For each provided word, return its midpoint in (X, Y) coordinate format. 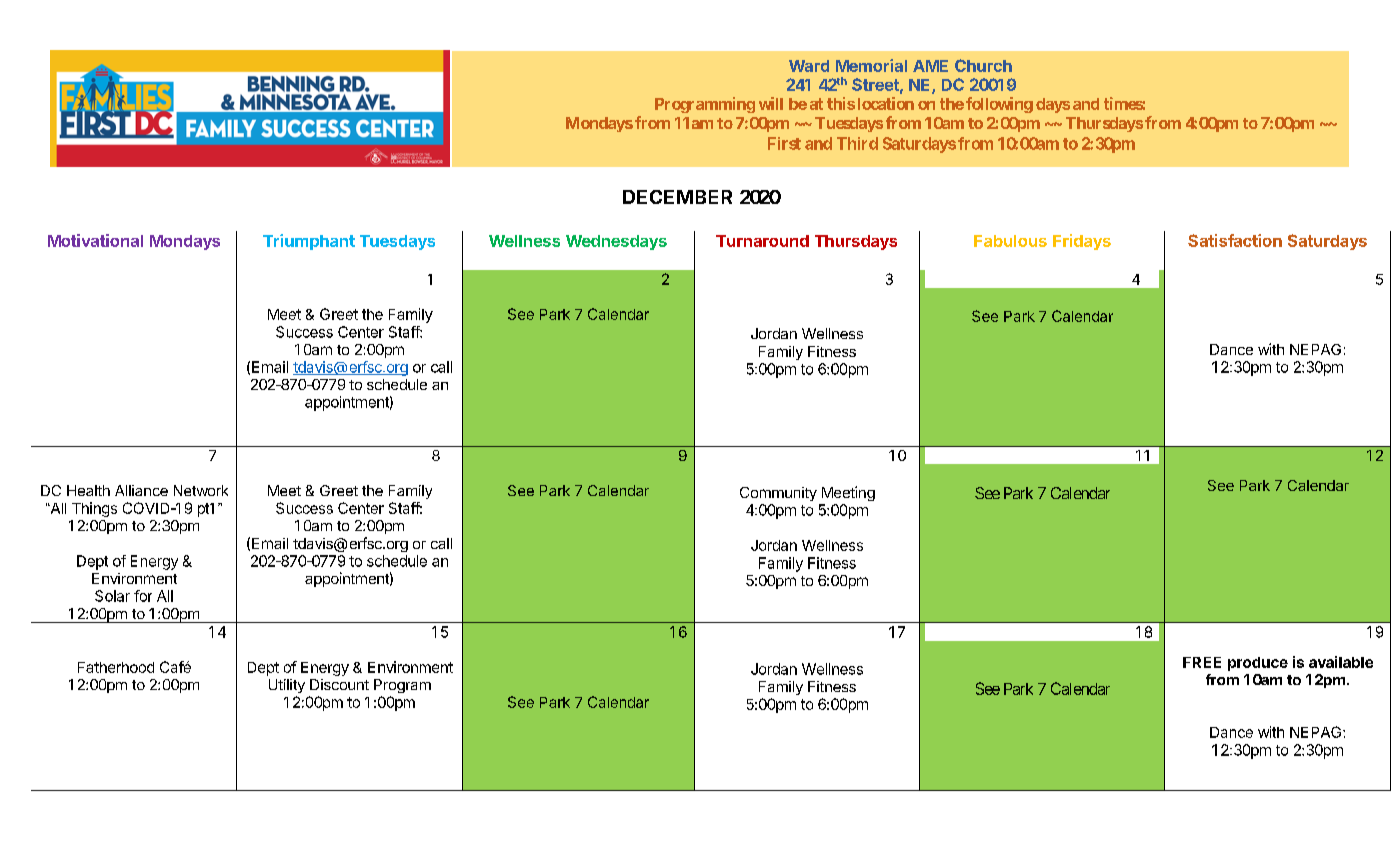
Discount (339, 684)
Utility (287, 686)
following (999, 105)
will (771, 103)
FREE (1202, 662)
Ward (809, 66)
